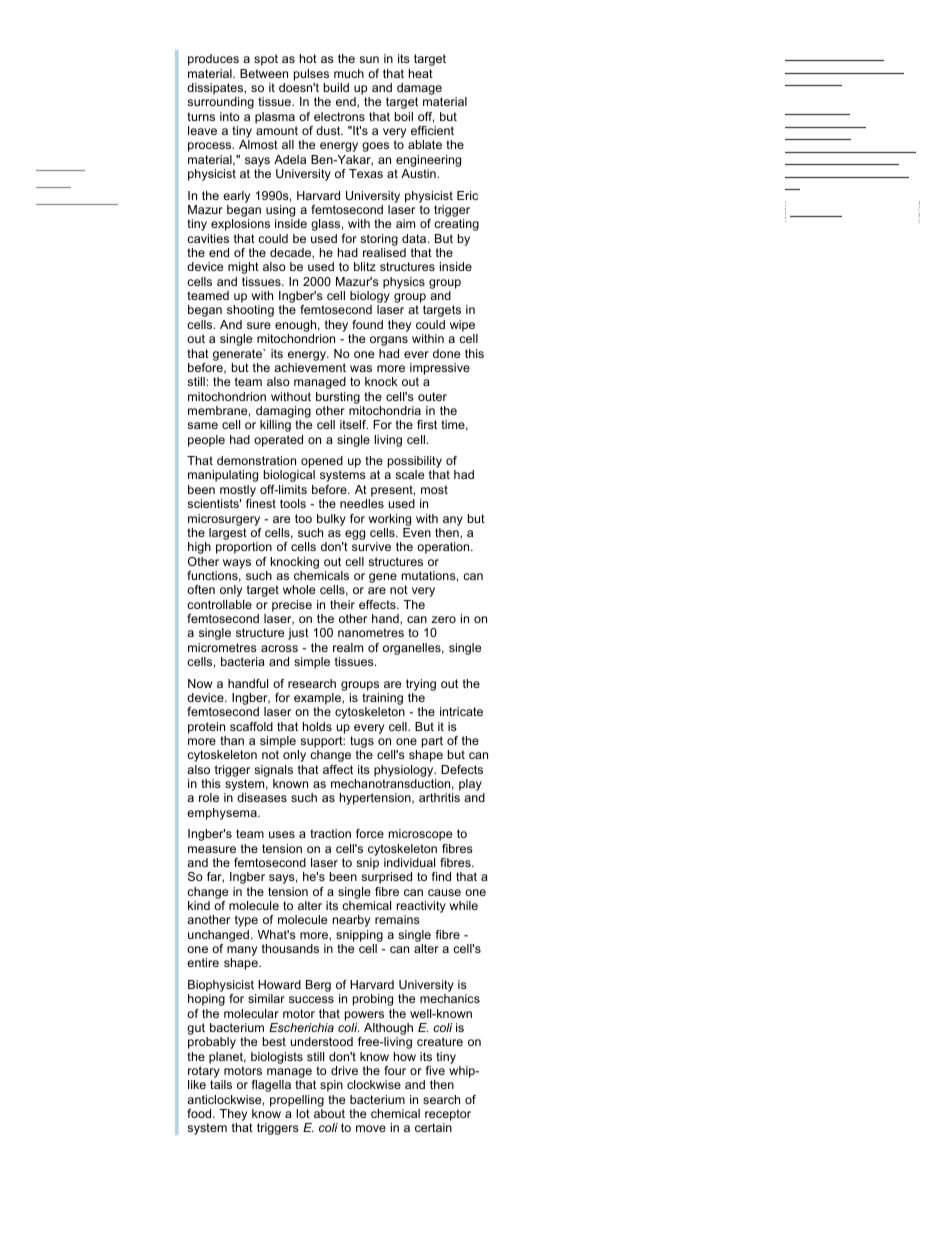 Image resolution: width=952 pixels, height=1233 pixels. I want to click on build, so click(336, 87).
